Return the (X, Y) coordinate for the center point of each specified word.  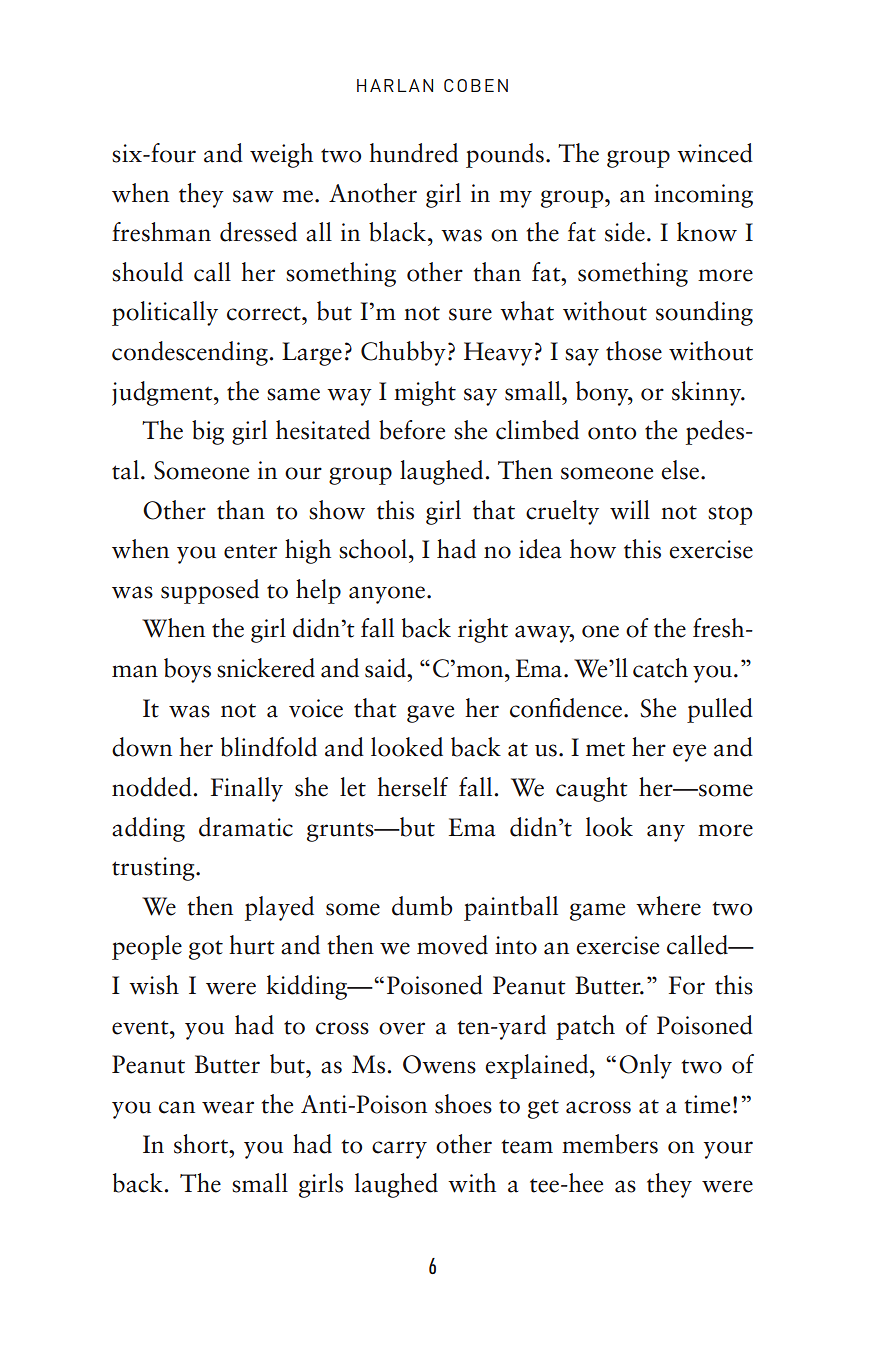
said (387, 668)
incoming (703, 196)
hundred (413, 153)
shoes (463, 1104)
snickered (266, 668)
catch (660, 668)
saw (253, 196)
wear (228, 1107)
